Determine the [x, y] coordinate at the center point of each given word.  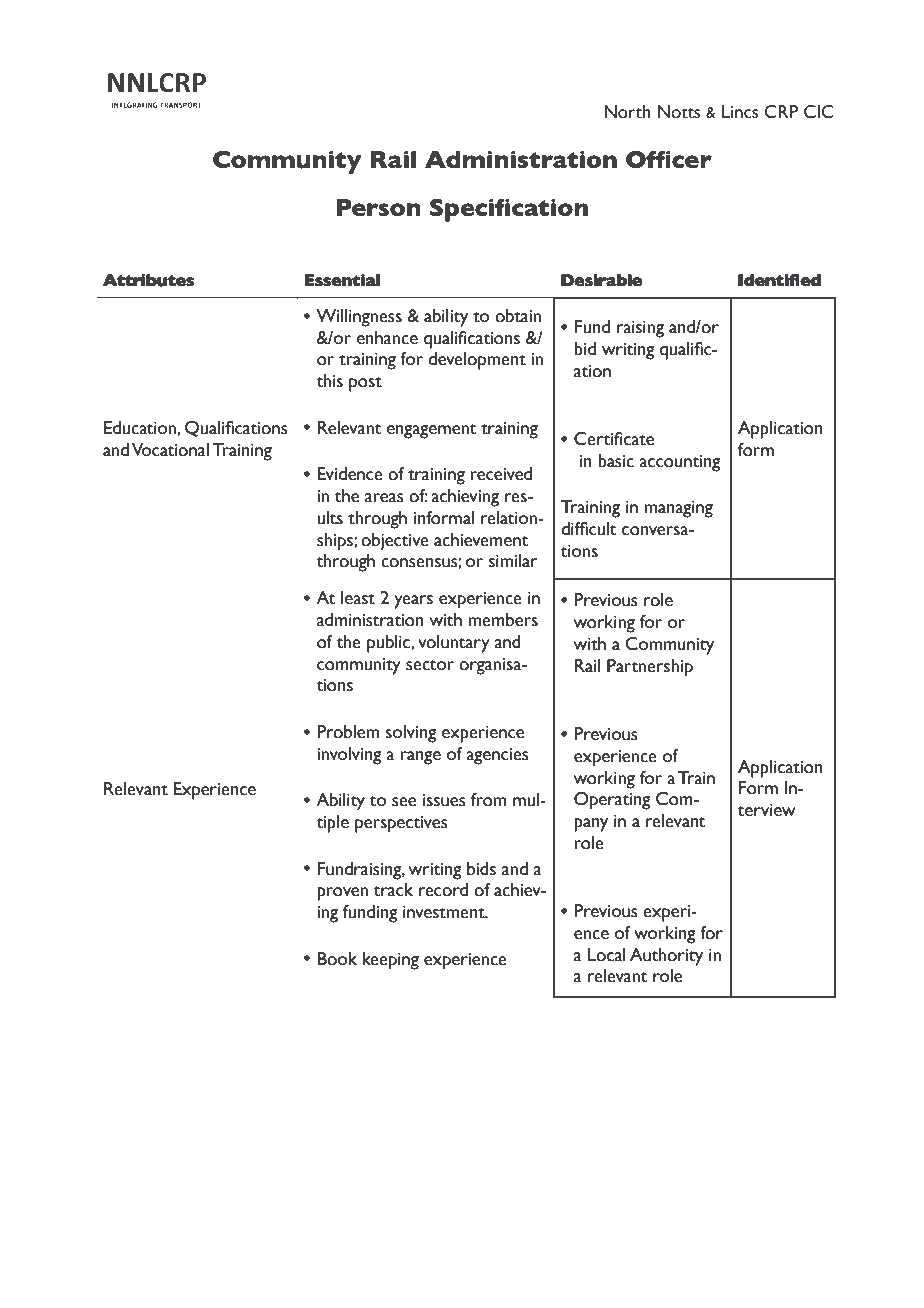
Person [378, 207]
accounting [680, 463]
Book [337, 959]
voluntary [454, 644]
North [627, 112]
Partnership [650, 668]
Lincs [740, 112]
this [330, 381]
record [443, 890]
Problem [348, 732]
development [477, 361]
